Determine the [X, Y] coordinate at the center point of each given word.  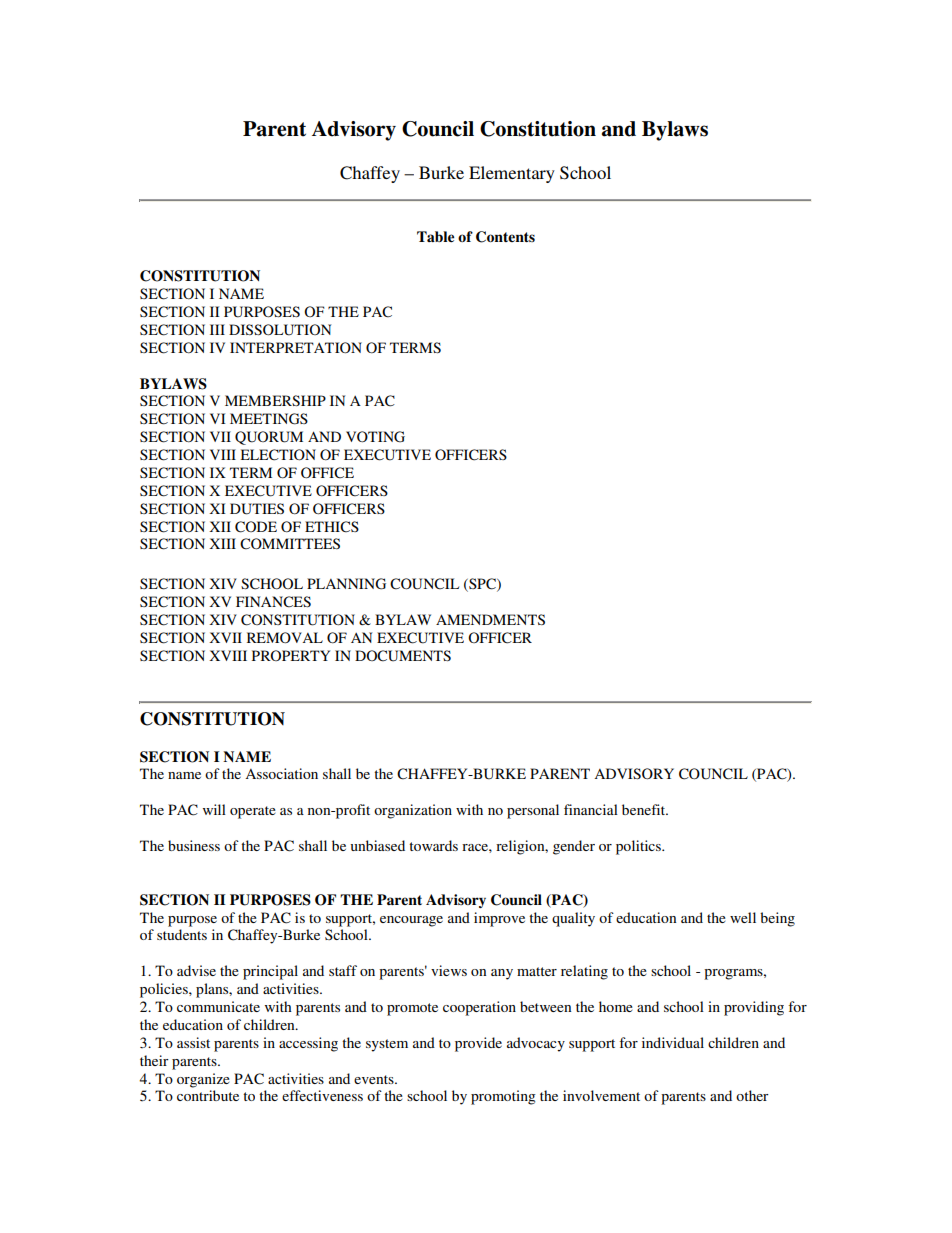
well [743, 917]
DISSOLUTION [280, 330]
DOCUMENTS [403, 656]
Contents [505, 237]
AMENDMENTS [490, 619]
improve [499, 919]
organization [413, 811]
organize [203, 1080]
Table [435, 237]
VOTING [375, 437]
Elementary [512, 174]
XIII [222, 543]
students [182, 934]
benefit [645, 809]
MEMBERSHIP [275, 400]
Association [281, 773]
